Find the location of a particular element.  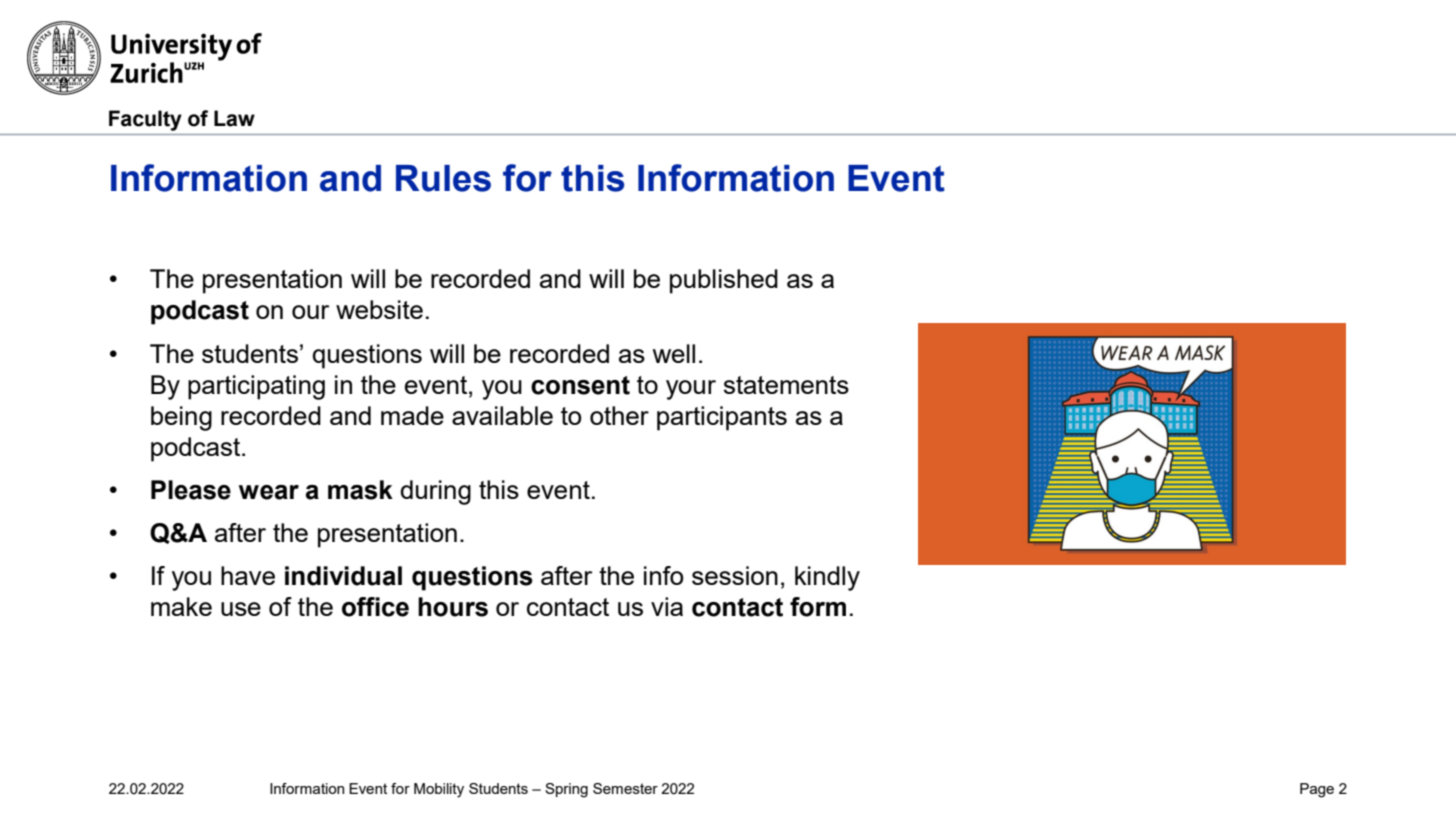

published is located at coordinates (724, 281).
